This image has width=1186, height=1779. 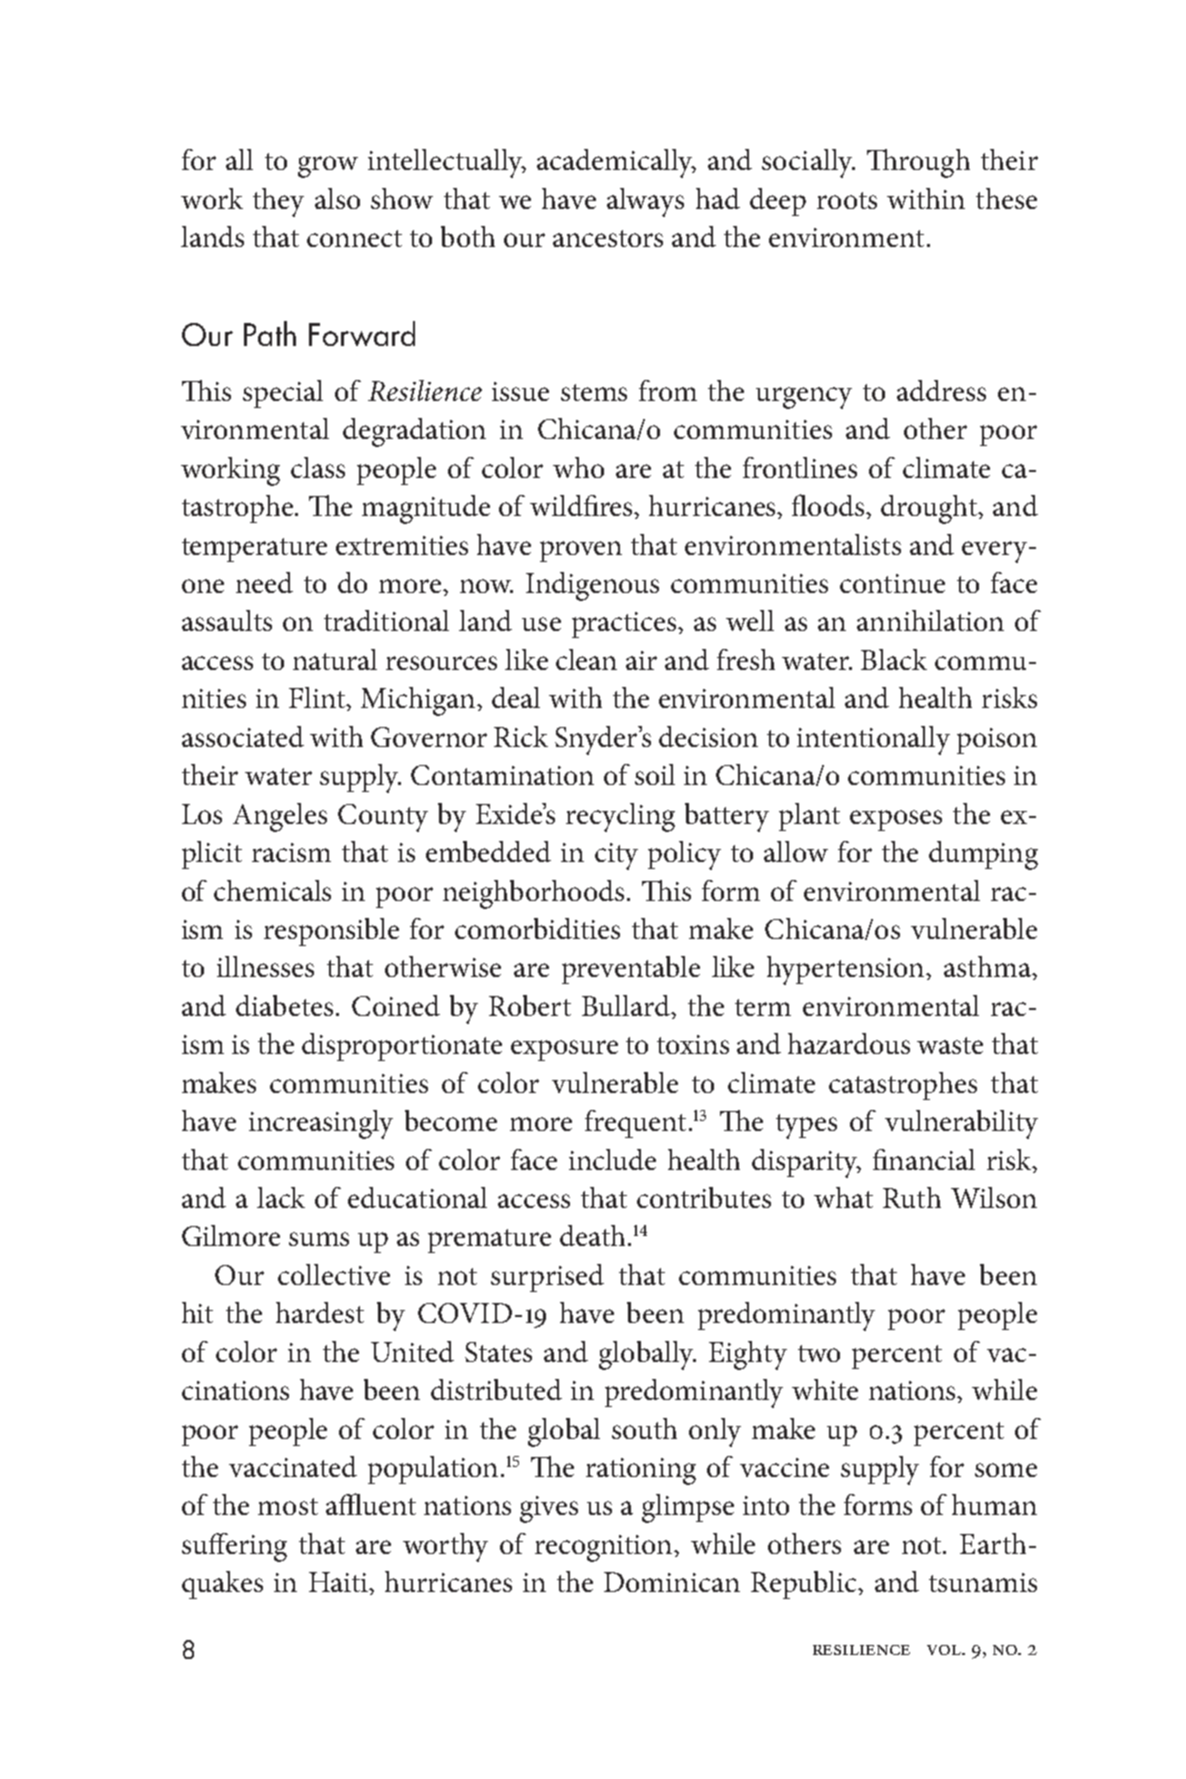 What do you see at coordinates (983, 855) in the image?
I see `dumping` at bounding box center [983, 855].
